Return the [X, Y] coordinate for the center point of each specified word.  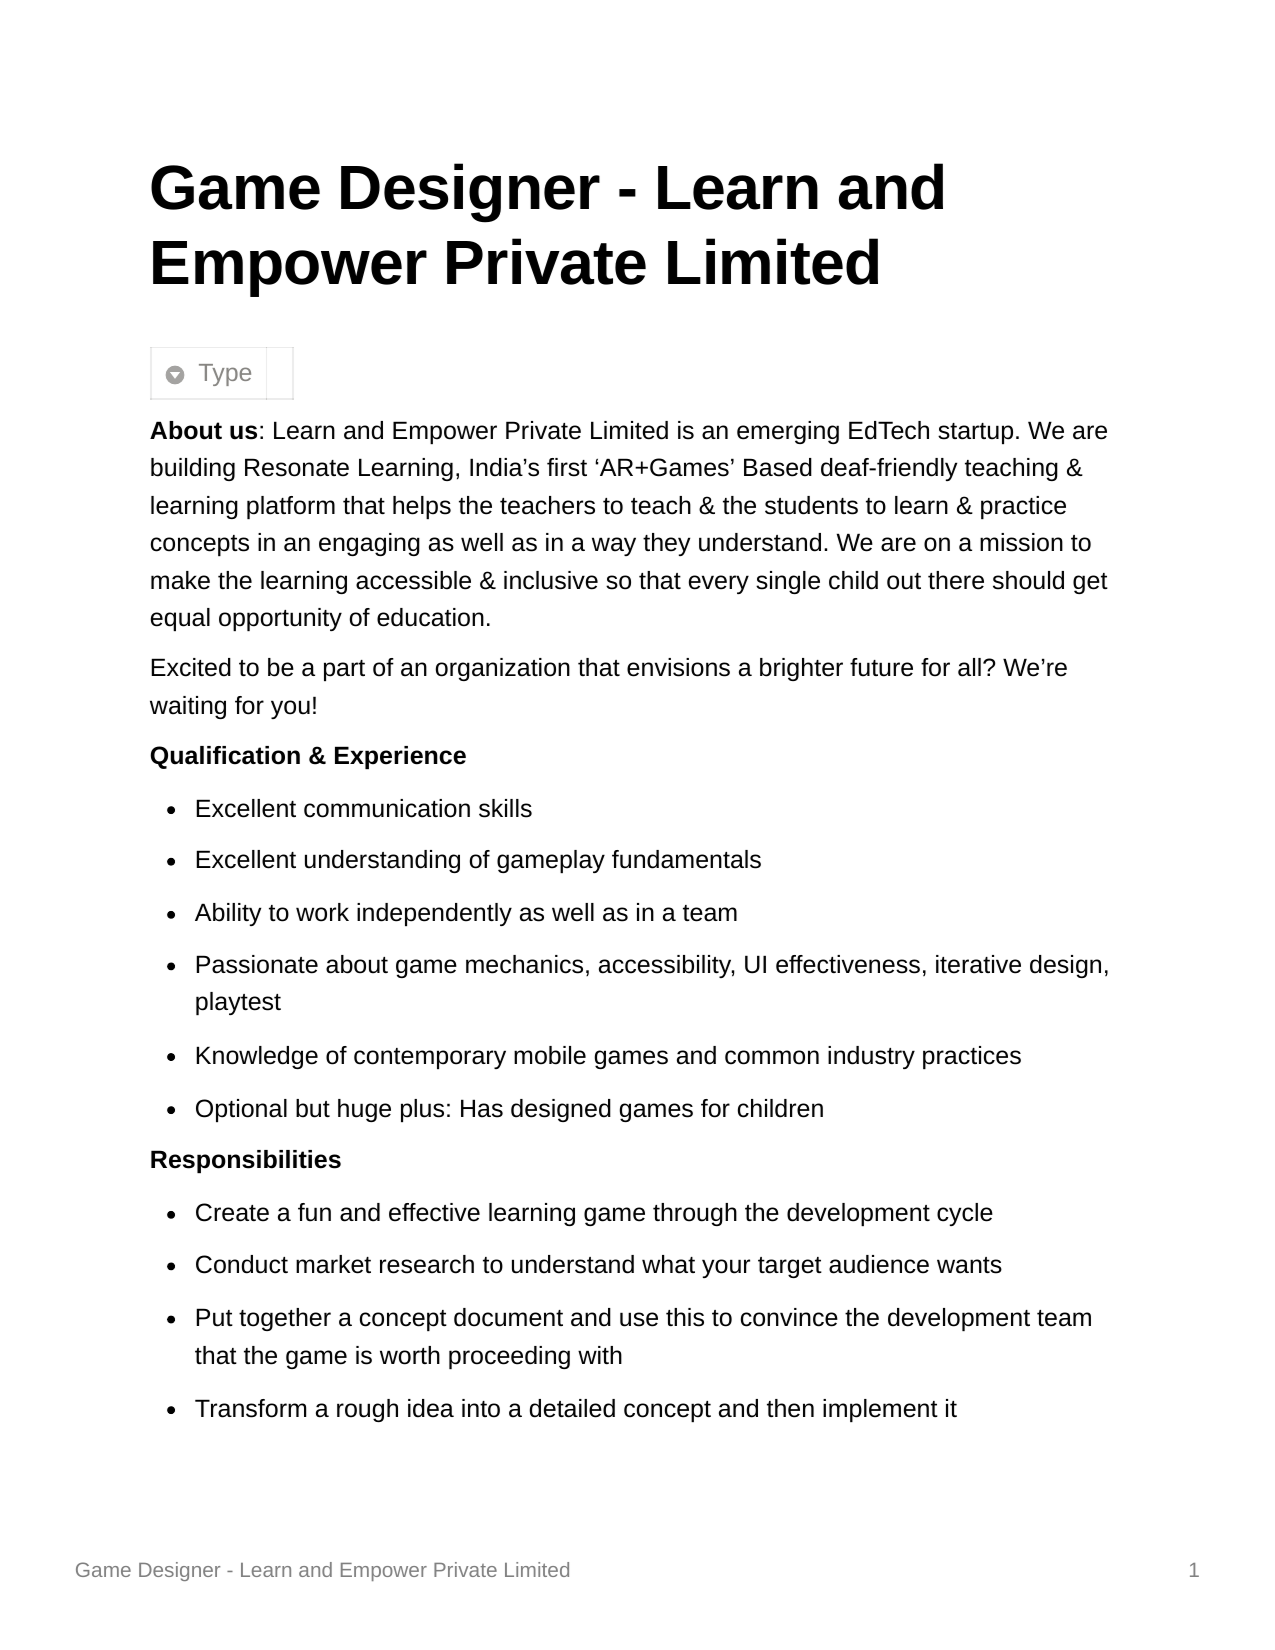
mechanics [524, 964]
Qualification [225, 757]
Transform [250, 1408]
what [668, 1264]
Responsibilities [246, 1161]
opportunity [280, 619]
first [567, 467]
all [969, 667]
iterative [978, 964]
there [956, 580]
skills [505, 808]
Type [225, 375]
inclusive [551, 580]
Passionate [257, 964]
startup [975, 433]
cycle [965, 1214]
